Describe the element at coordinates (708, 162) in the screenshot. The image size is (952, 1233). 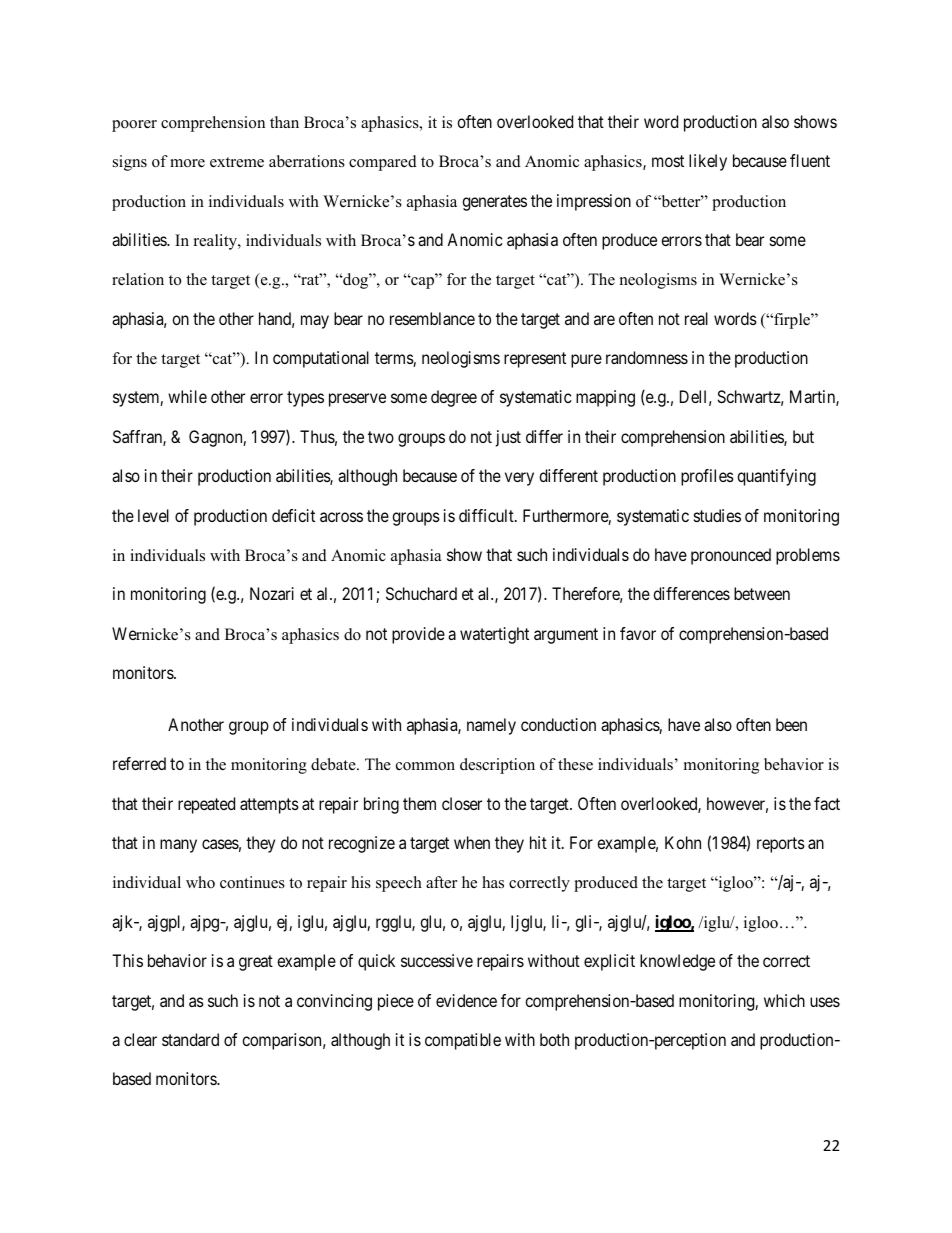
I see `likely` at that location.
